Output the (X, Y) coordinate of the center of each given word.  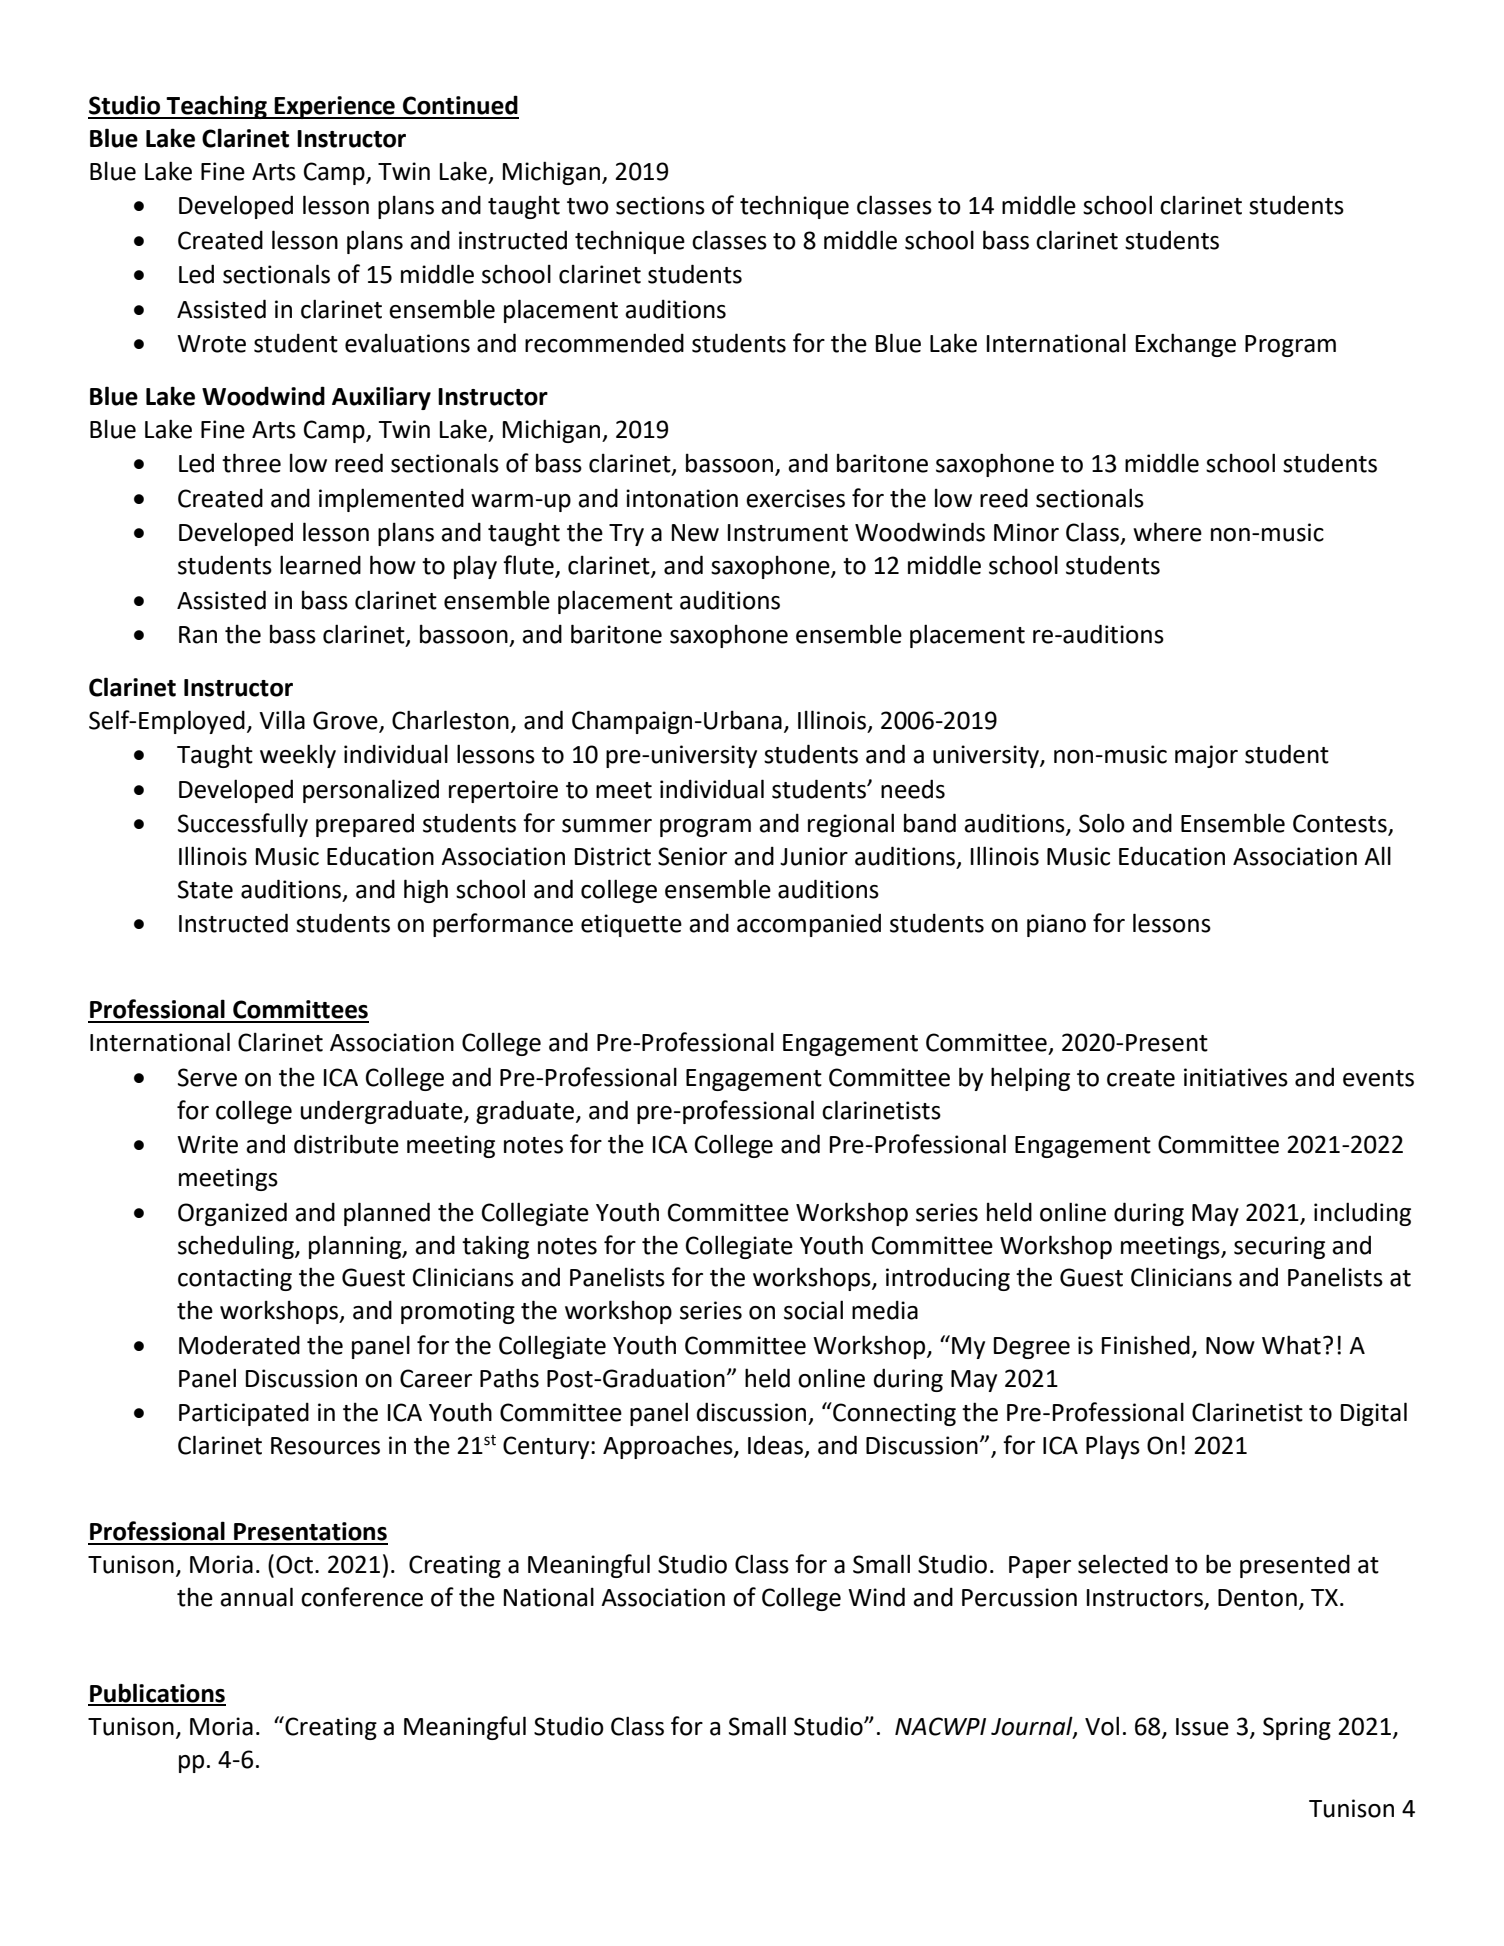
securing (1279, 1247)
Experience (335, 107)
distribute (346, 1144)
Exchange (1186, 345)
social (813, 1310)
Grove (345, 720)
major (1206, 756)
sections (660, 205)
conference (362, 1597)
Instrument (788, 533)
